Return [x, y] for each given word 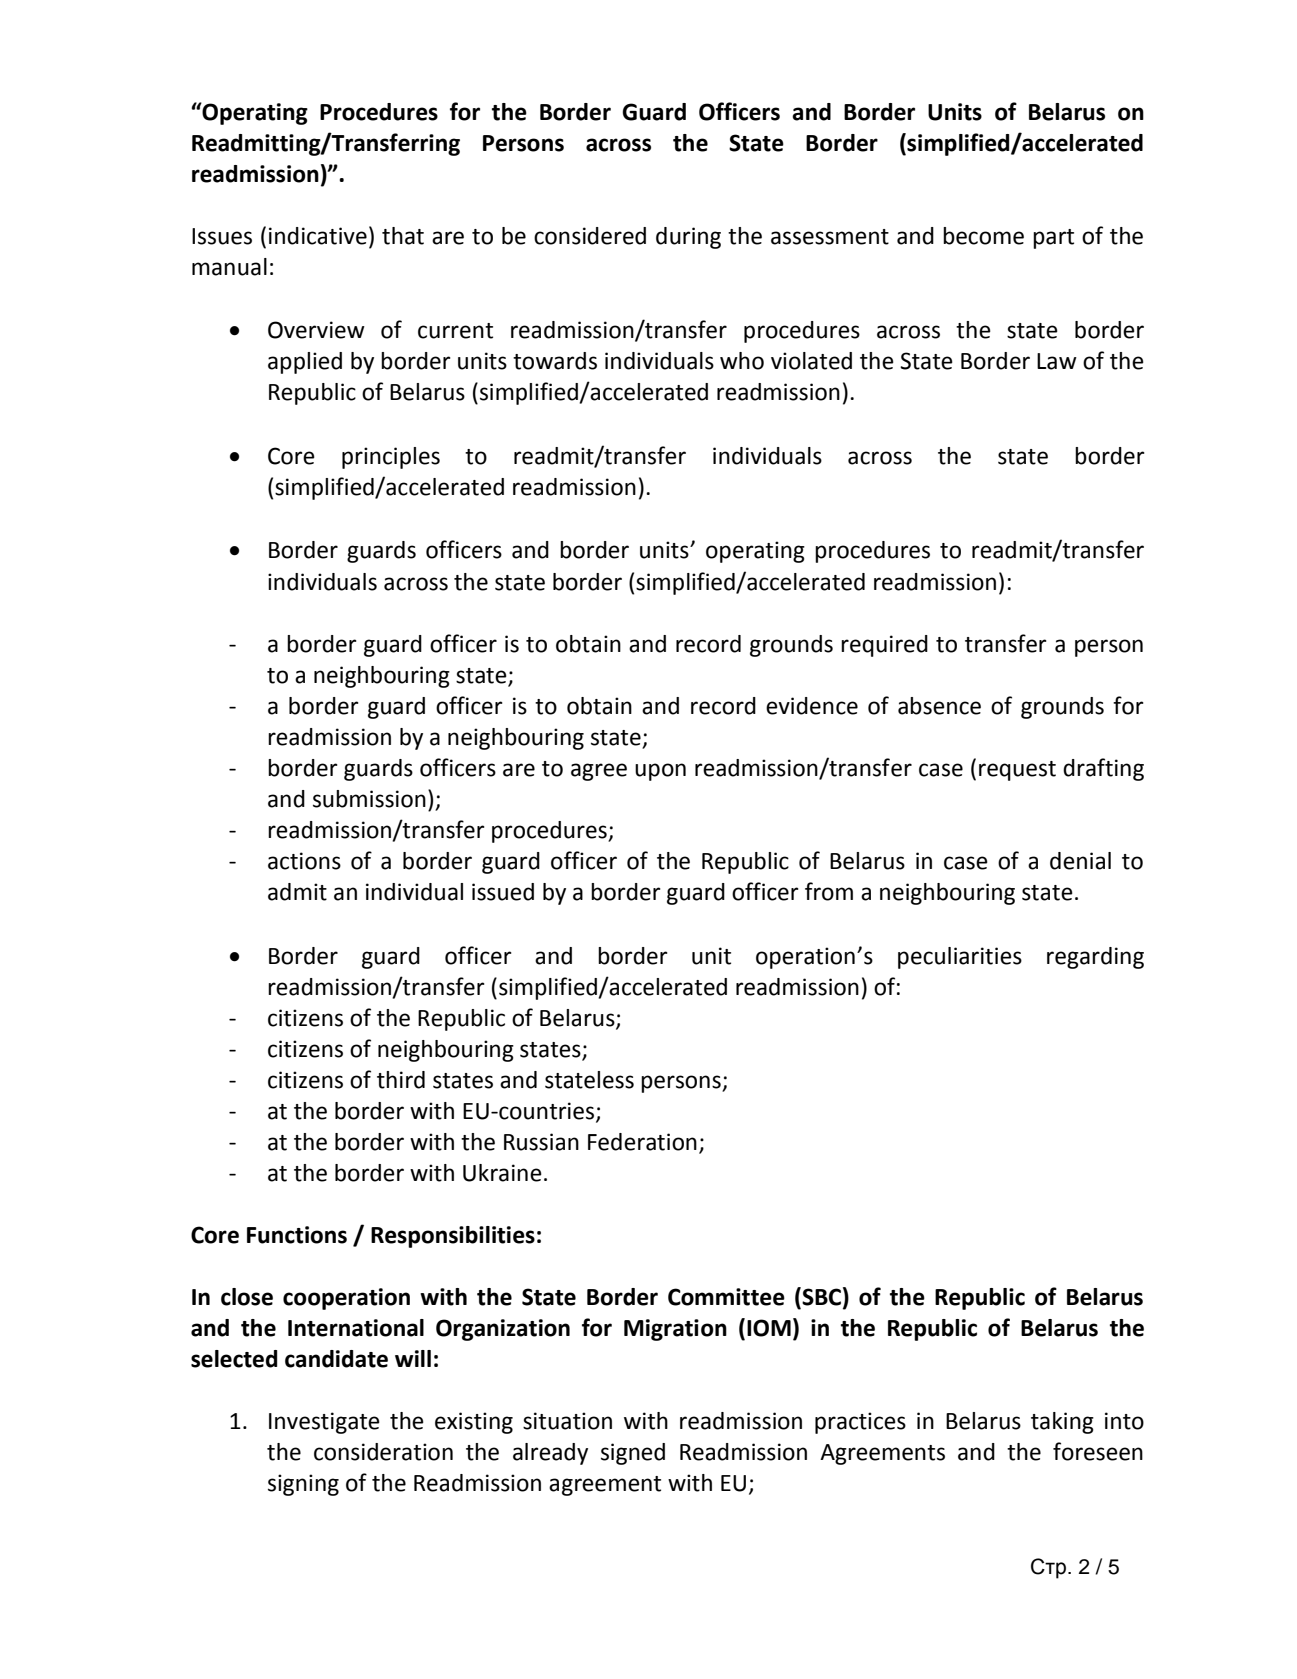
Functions [297, 1235]
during [688, 238]
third [401, 1080]
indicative [318, 236]
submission [369, 799]
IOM [769, 1328]
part [1053, 239]
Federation [642, 1142]
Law [1057, 361]
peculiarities [960, 958]
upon [660, 772]
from [829, 891]
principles [391, 458]
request [1017, 771]
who [742, 361]
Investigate [324, 1423]
